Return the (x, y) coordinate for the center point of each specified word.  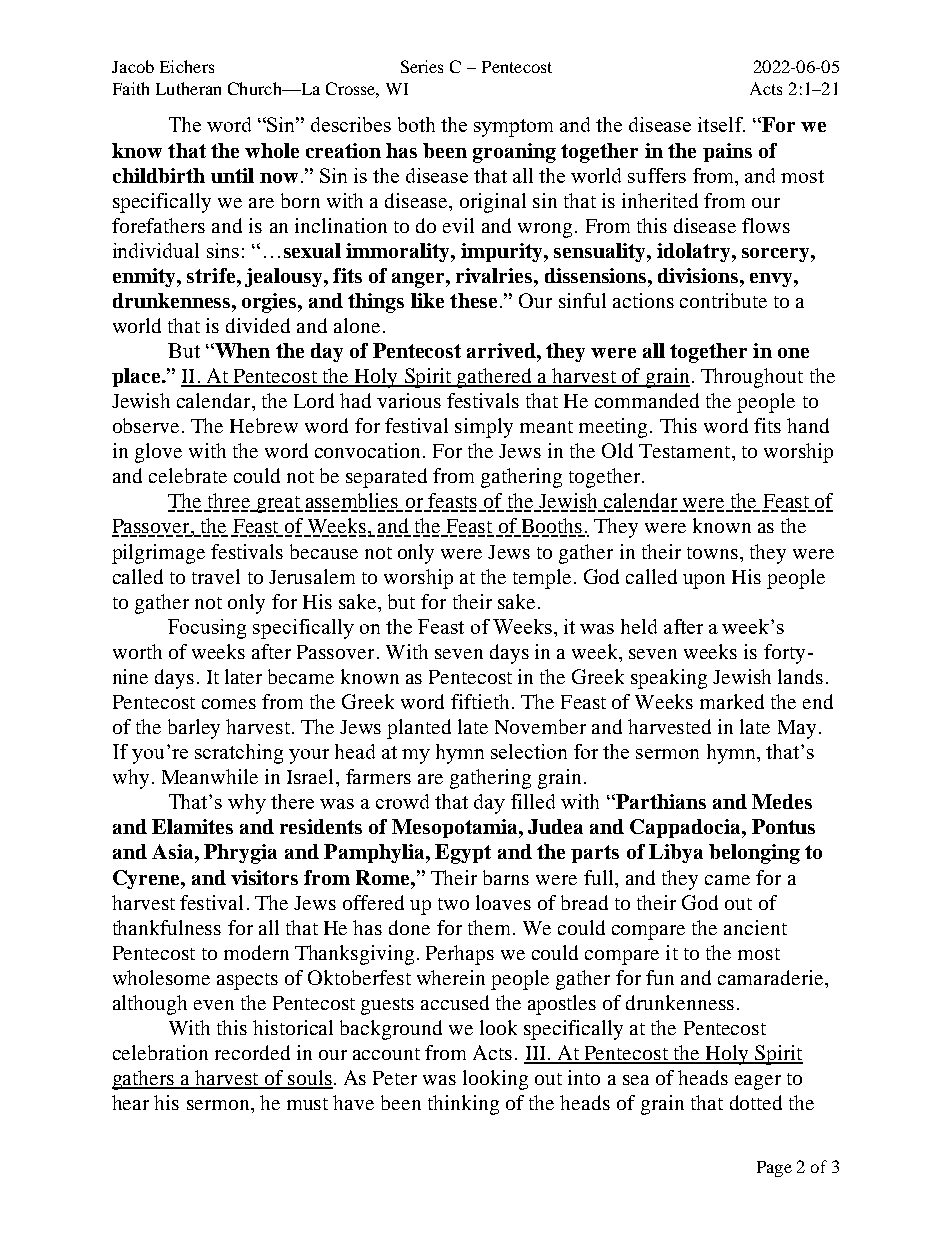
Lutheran (188, 88)
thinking (463, 1105)
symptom (513, 128)
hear (130, 1102)
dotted (756, 1102)
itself (721, 124)
